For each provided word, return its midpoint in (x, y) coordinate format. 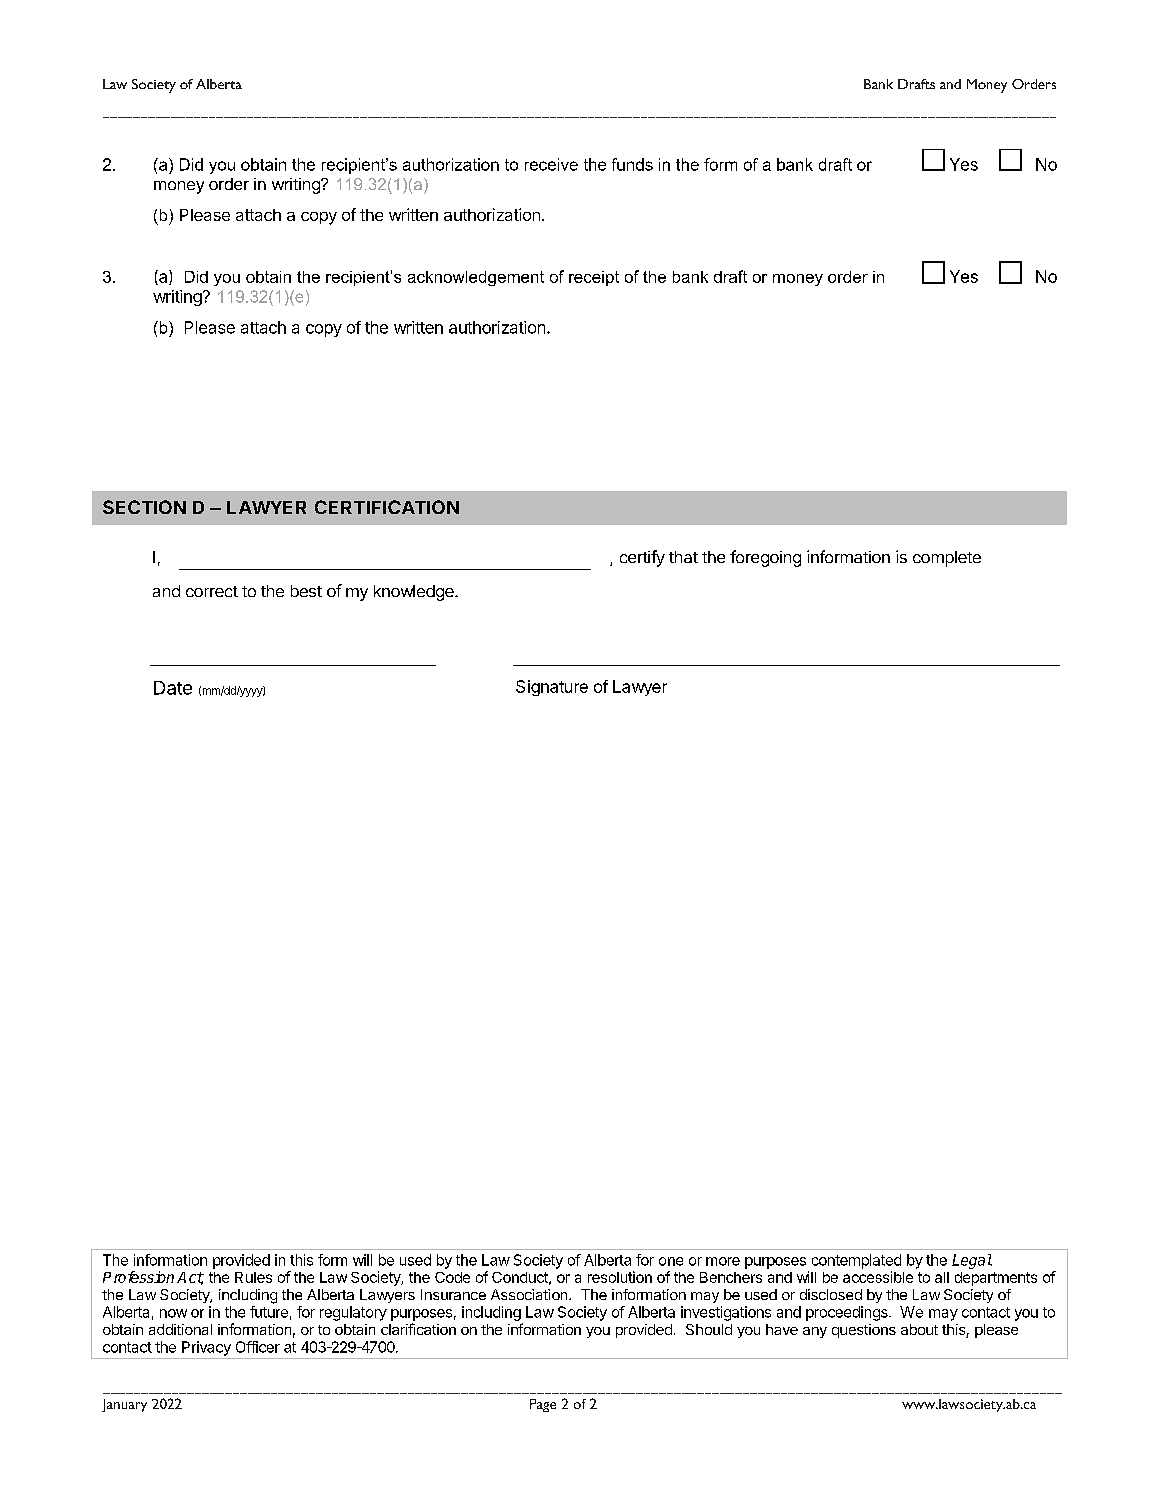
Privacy (206, 1348)
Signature (552, 688)
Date (173, 688)
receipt (594, 278)
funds (632, 164)
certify (642, 558)
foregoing (765, 558)
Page (543, 1405)
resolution (620, 1277)
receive (551, 164)
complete (947, 559)
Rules (253, 1277)
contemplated (856, 1261)
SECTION (144, 507)
